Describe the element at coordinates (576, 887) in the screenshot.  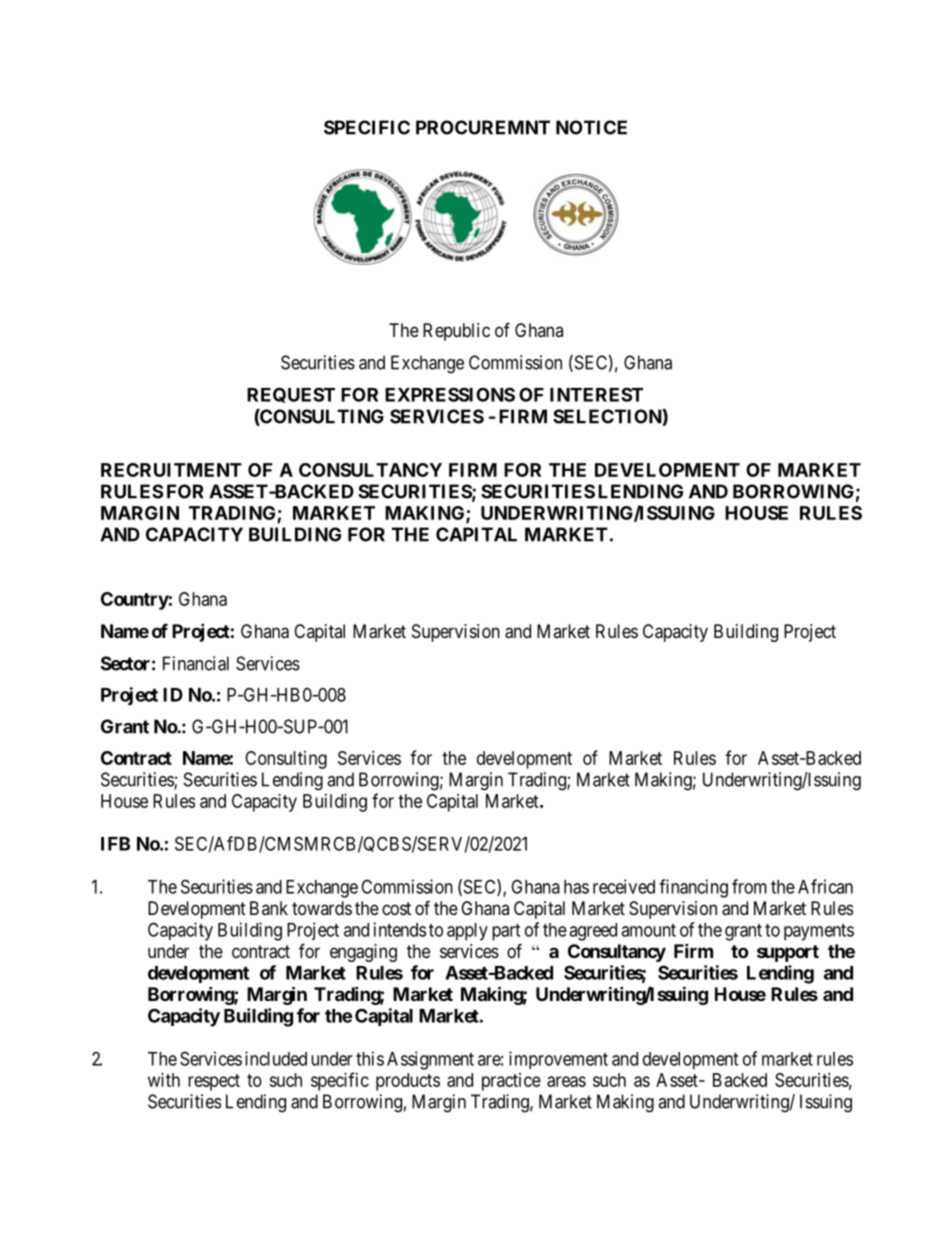
I see `has` at that location.
